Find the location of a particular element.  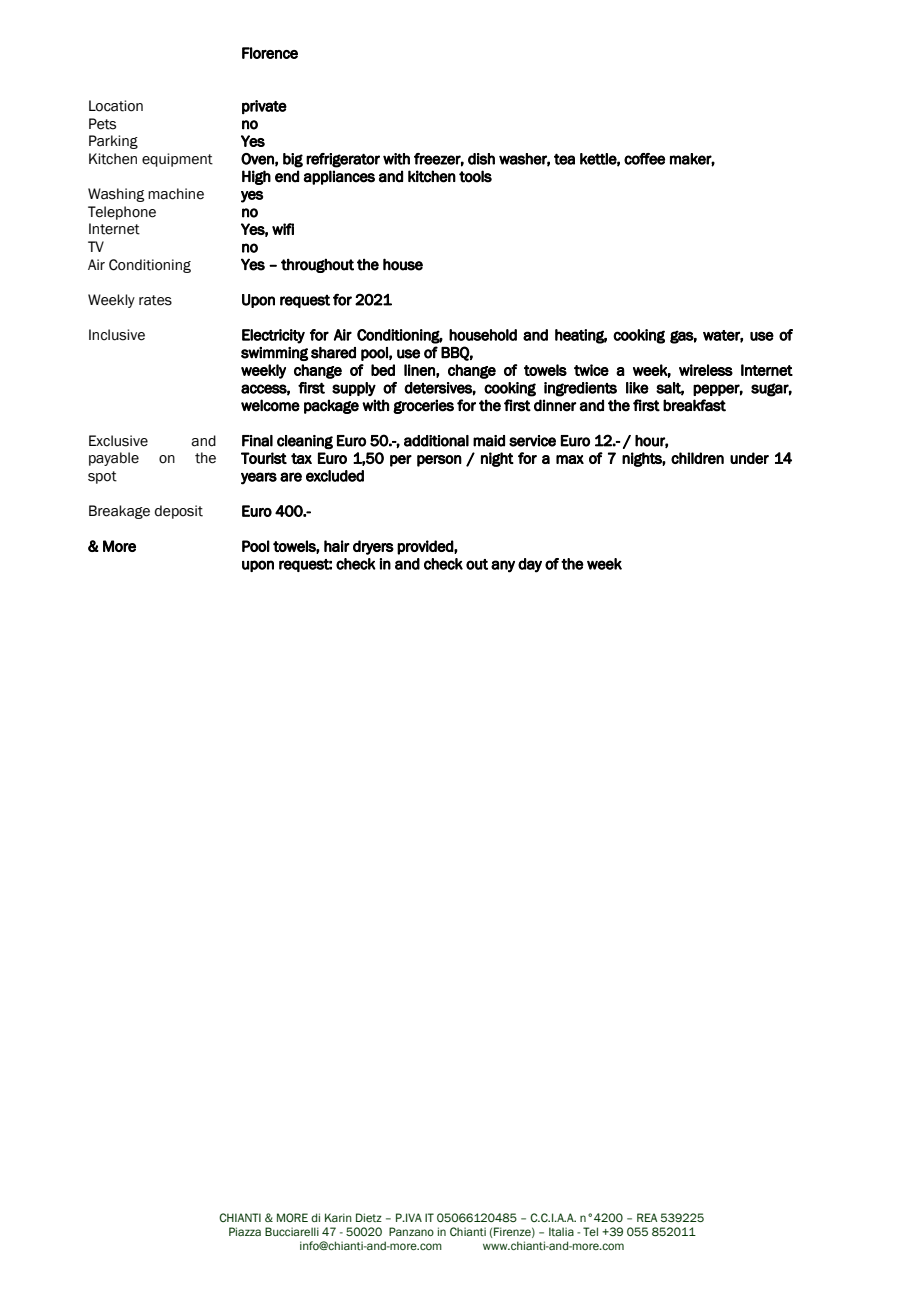

day is located at coordinates (530, 565).
